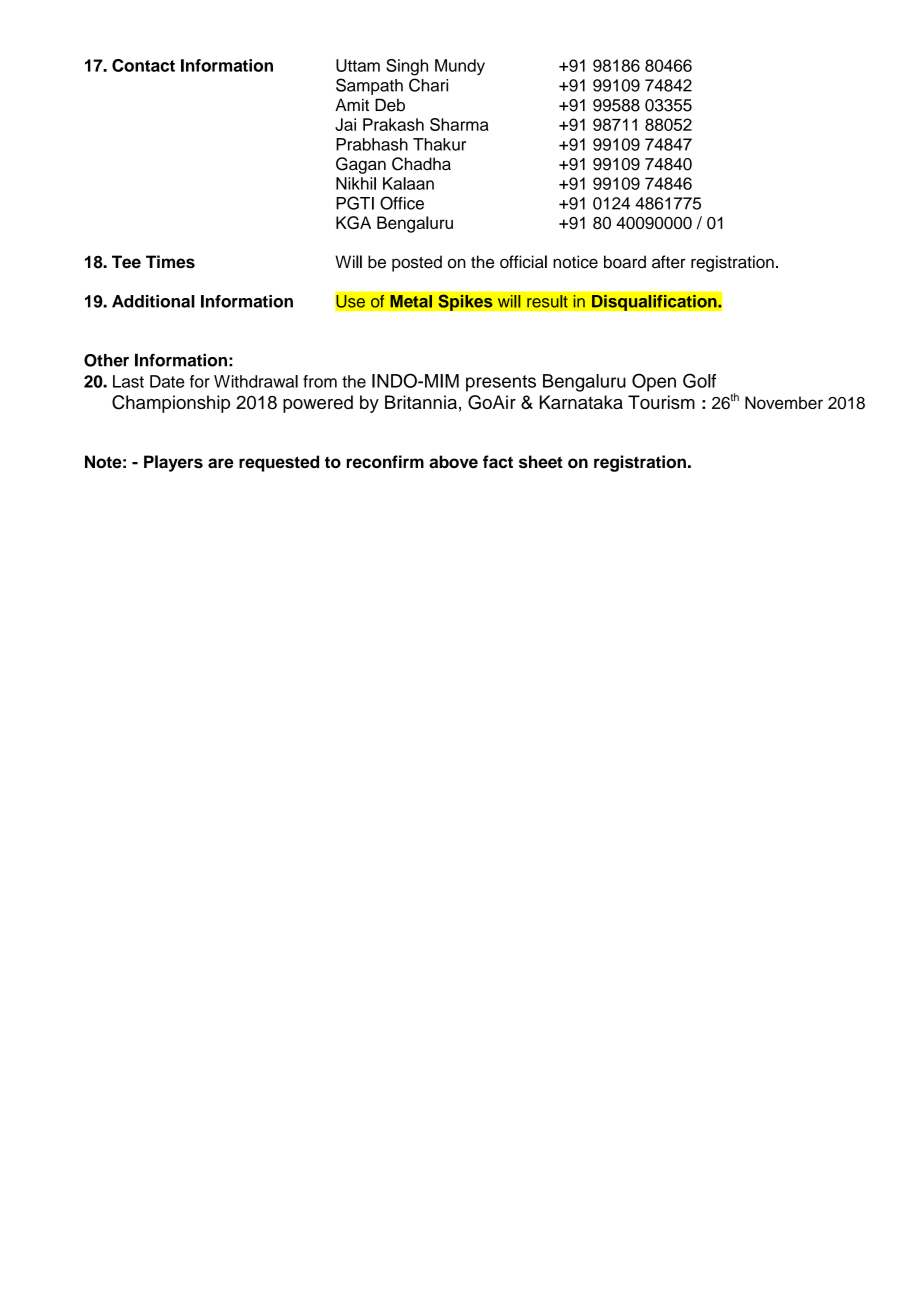  What do you see at coordinates (143, 65) in the screenshot?
I see `Contact` at bounding box center [143, 65].
